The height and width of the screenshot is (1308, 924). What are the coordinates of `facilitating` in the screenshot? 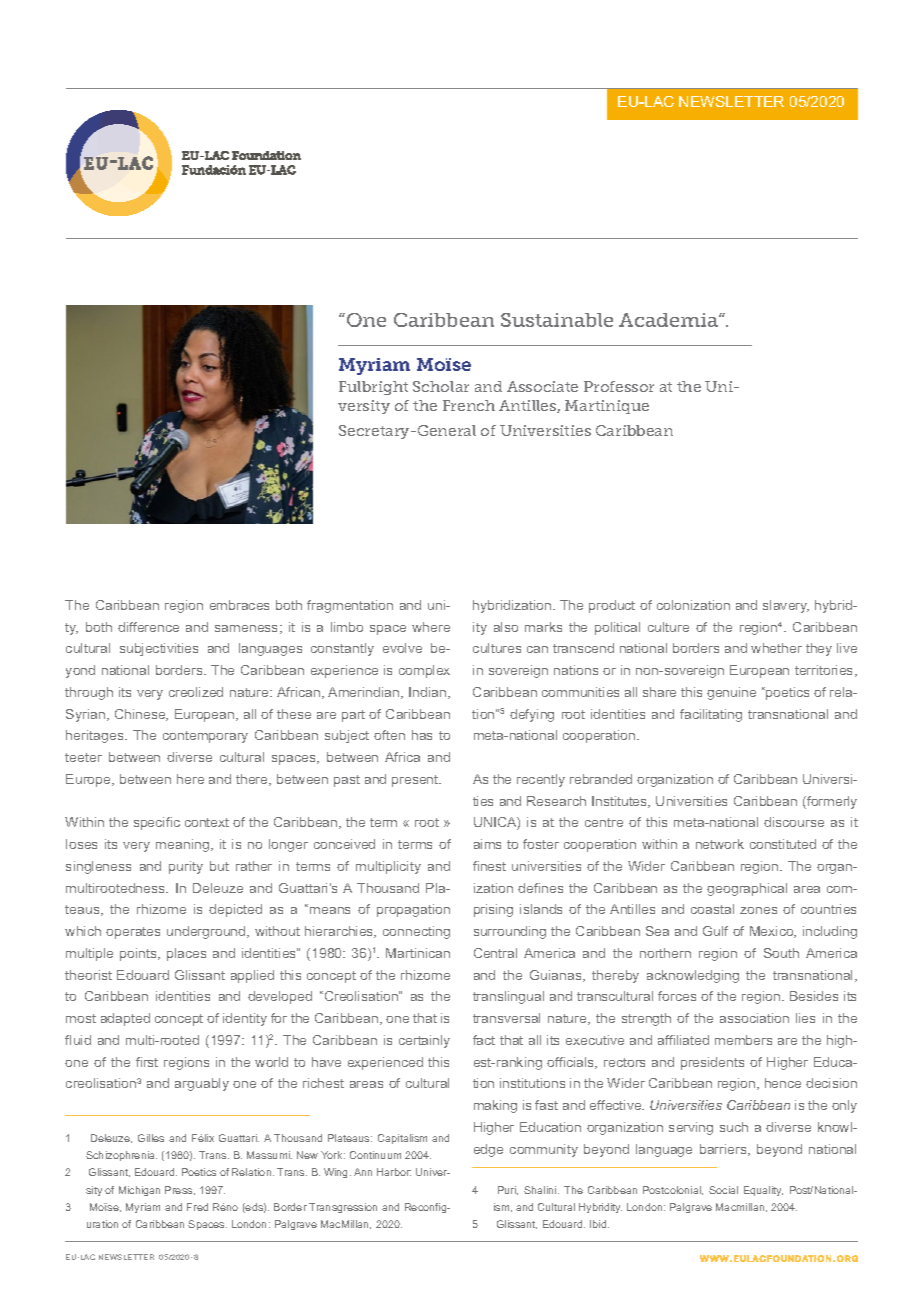 It's located at (711, 715).
